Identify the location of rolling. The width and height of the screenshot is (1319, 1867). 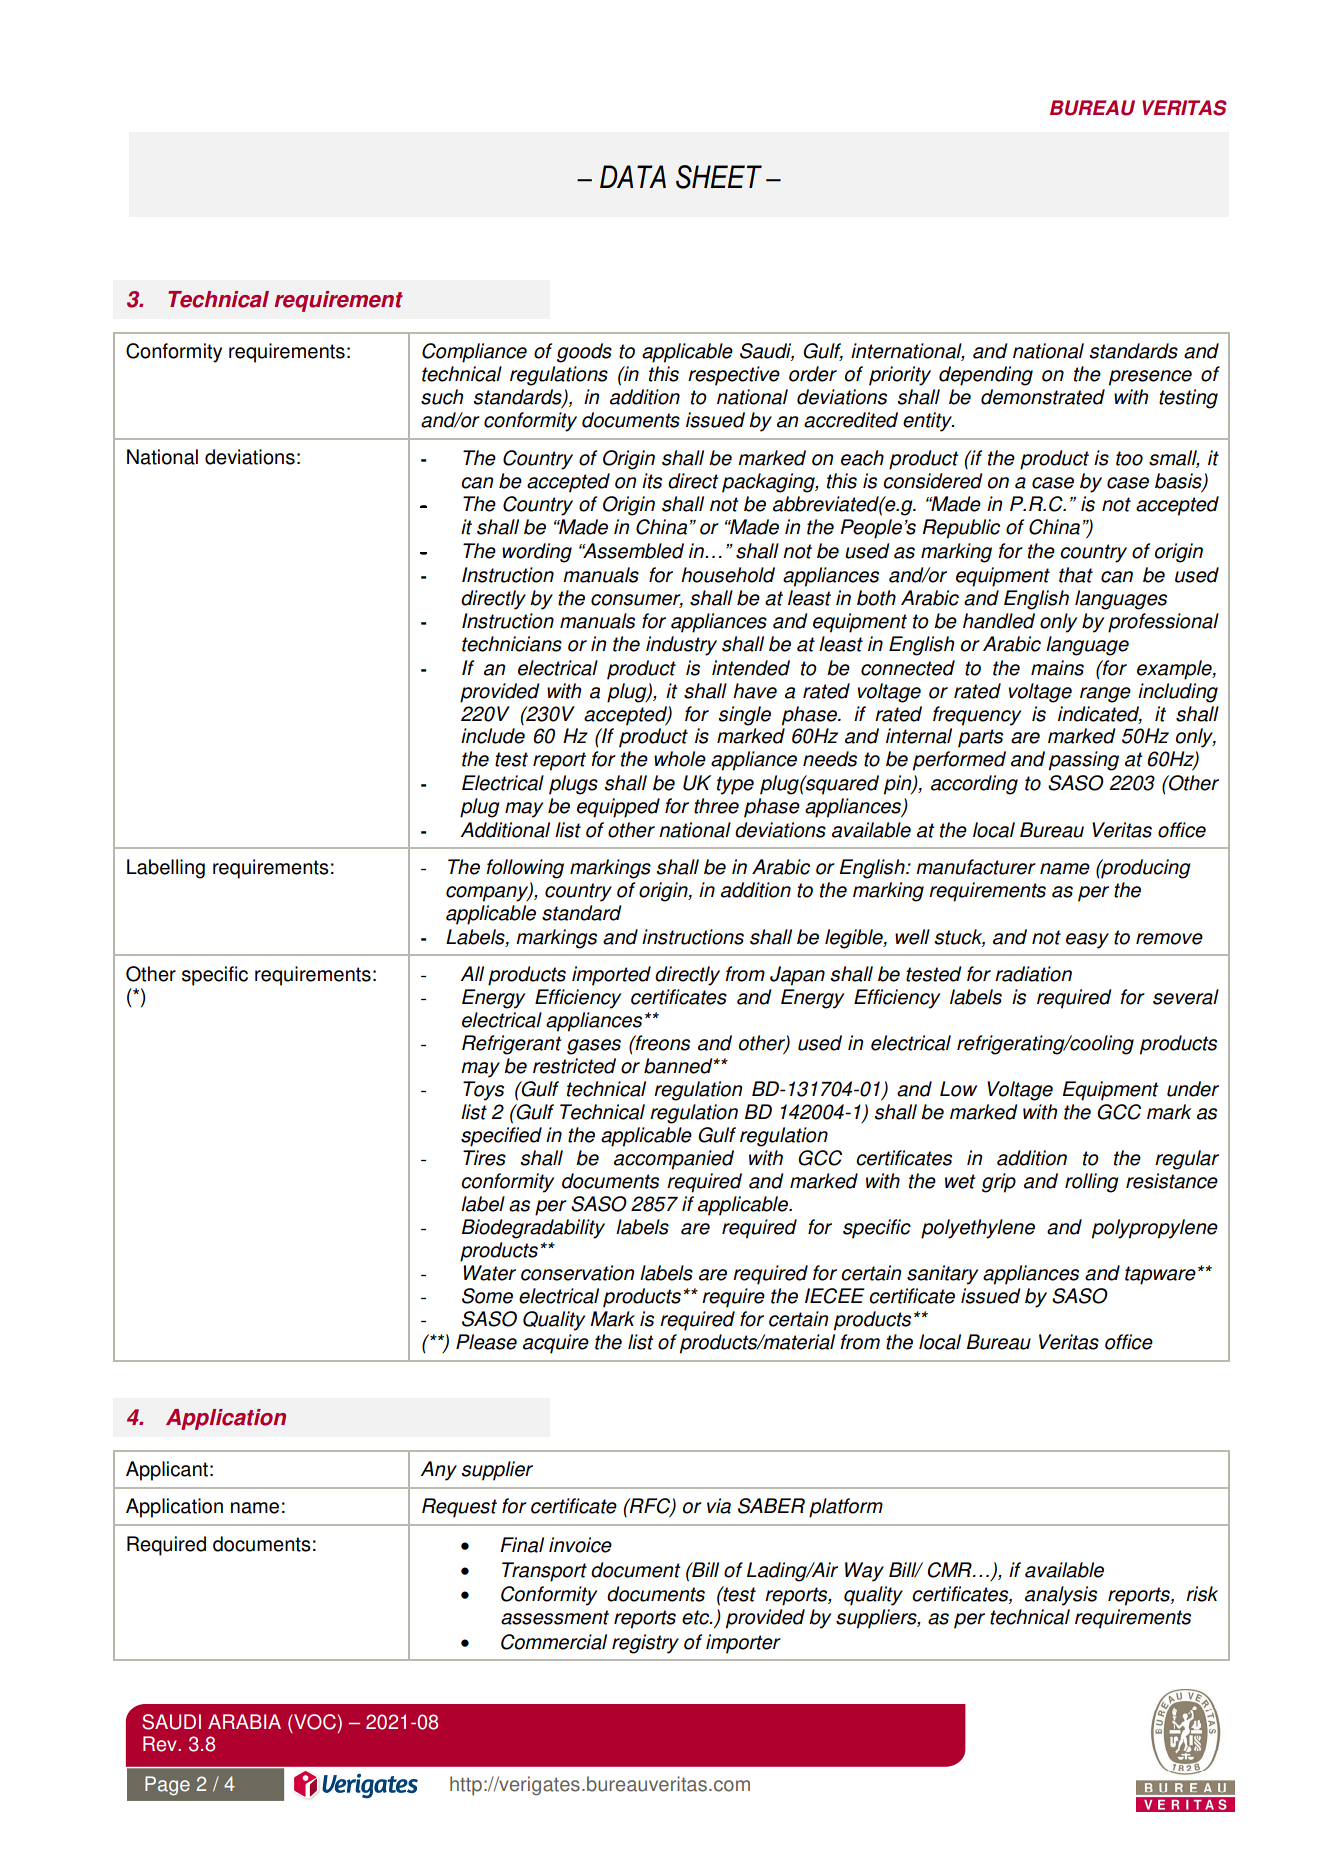
(1092, 1183).
